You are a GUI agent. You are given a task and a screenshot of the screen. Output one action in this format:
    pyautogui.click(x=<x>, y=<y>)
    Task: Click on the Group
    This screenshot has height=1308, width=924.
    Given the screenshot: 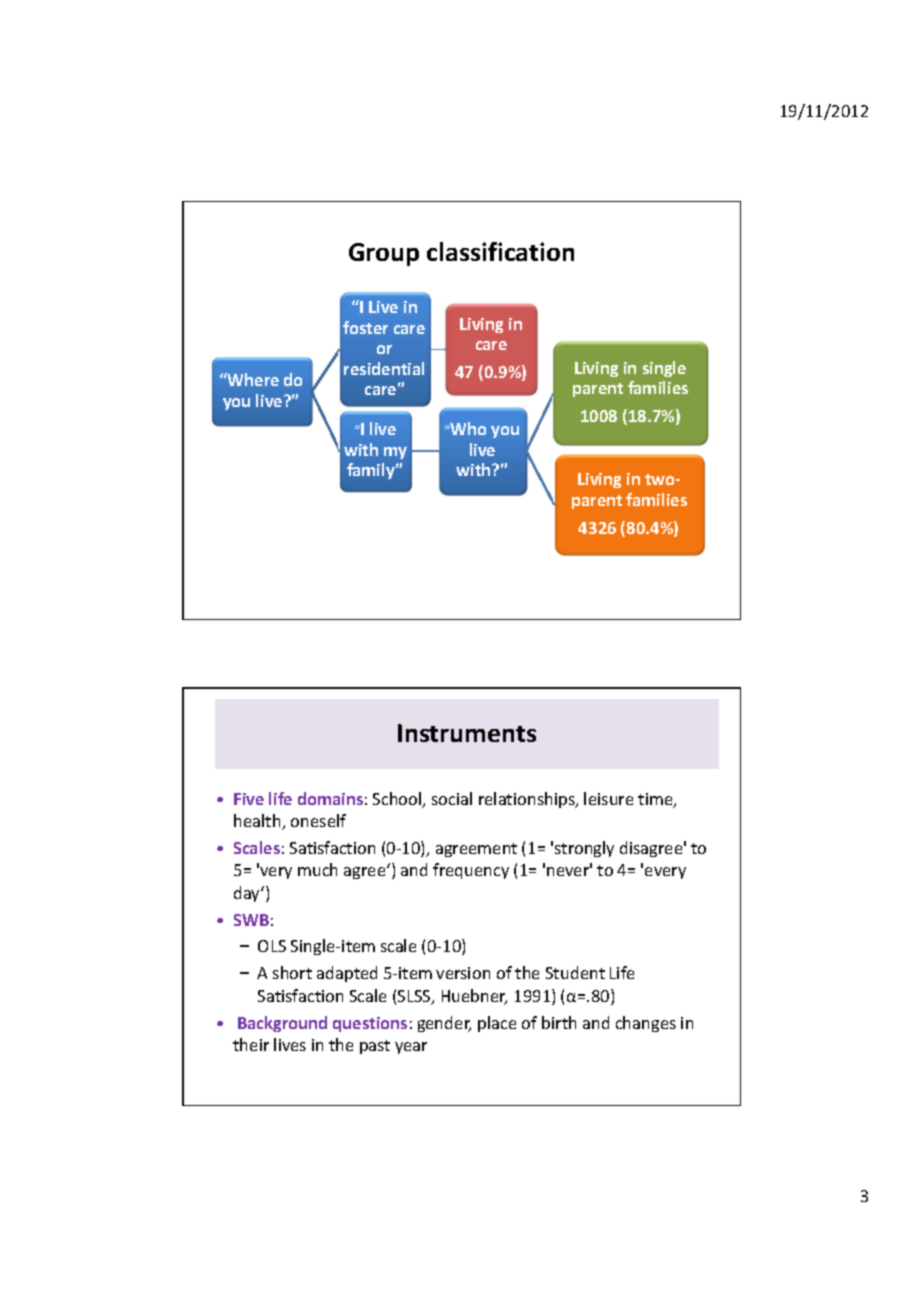 What is the action you would take?
    pyautogui.click(x=384, y=254)
